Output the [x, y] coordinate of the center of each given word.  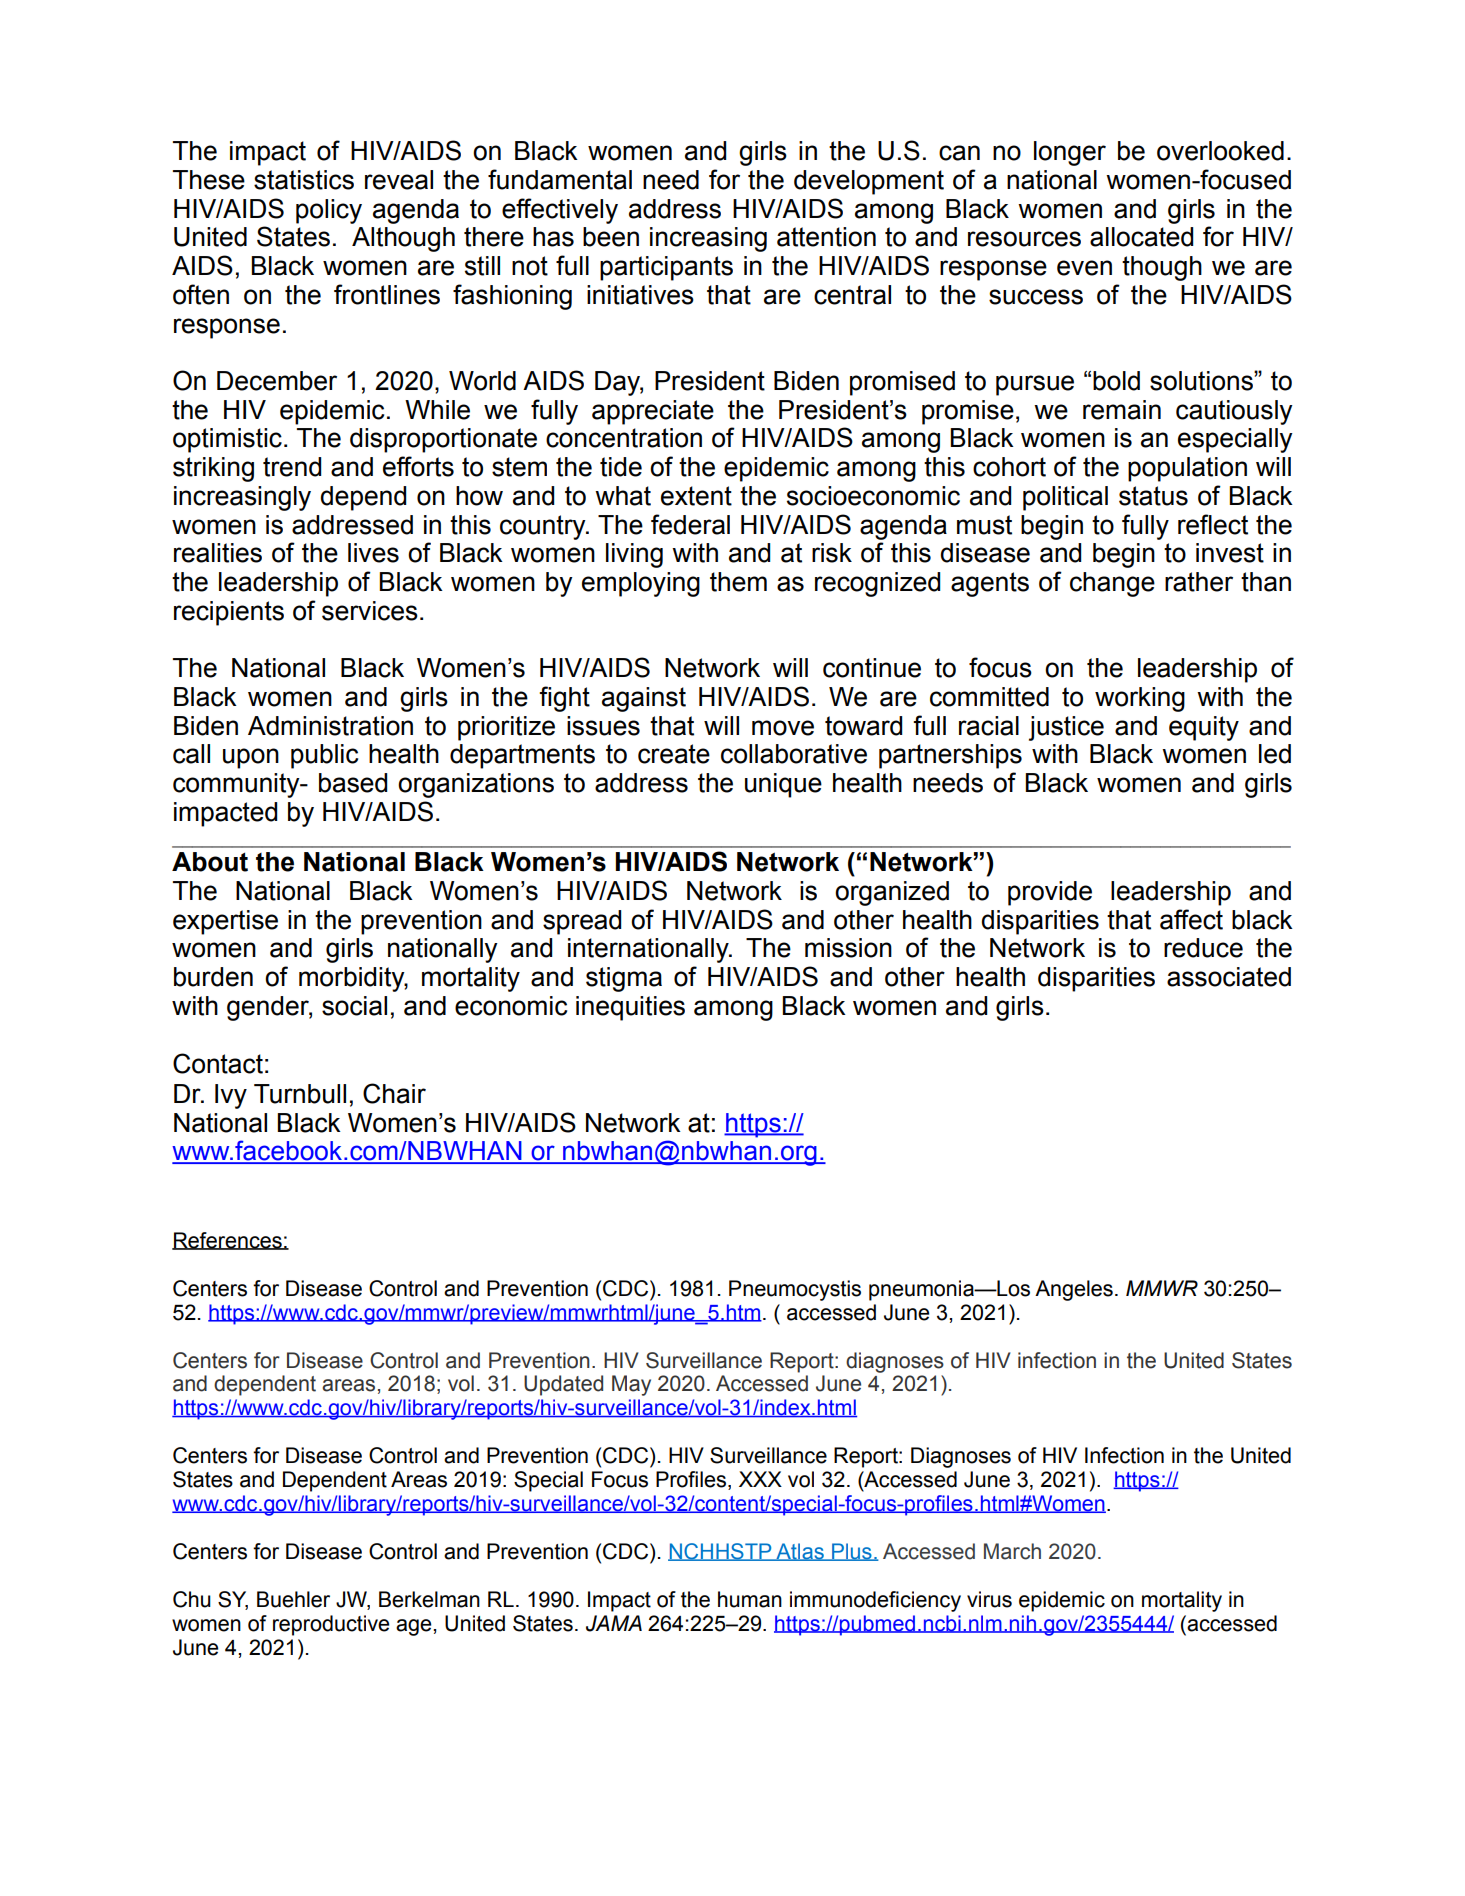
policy [329, 211]
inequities [630, 1008]
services [370, 611]
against [644, 699]
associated [1229, 977]
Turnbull [300, 1094]
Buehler [293, 1599]
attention [826, 237]
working [1140, 699]
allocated [1141, 237]
